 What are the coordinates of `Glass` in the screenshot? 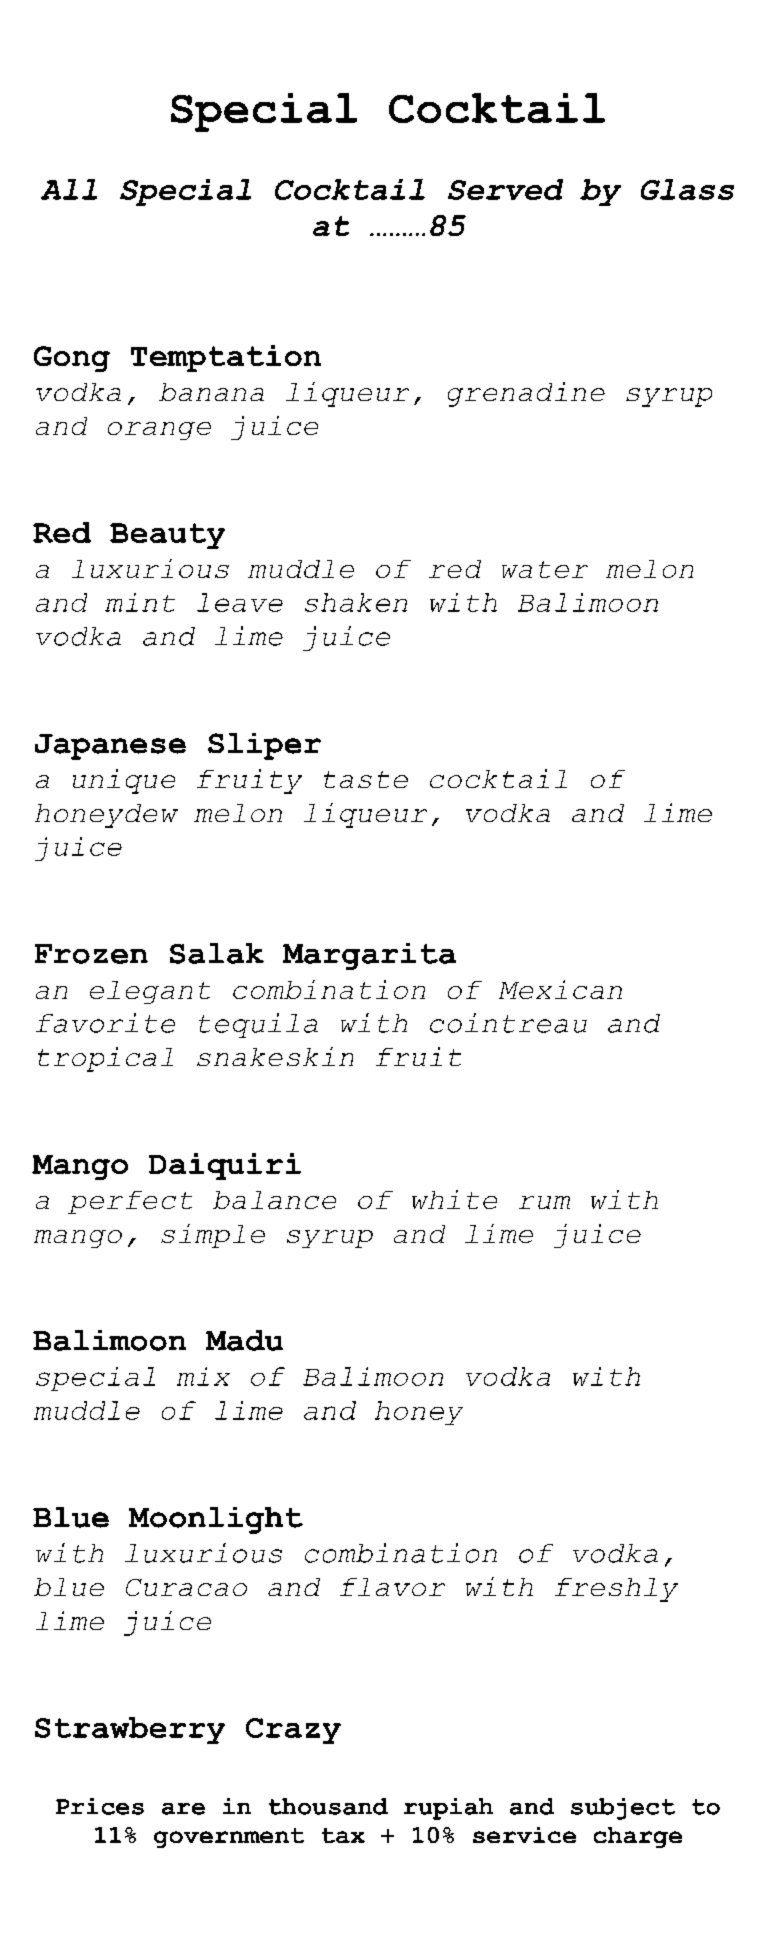 It's located at (687, 189).
